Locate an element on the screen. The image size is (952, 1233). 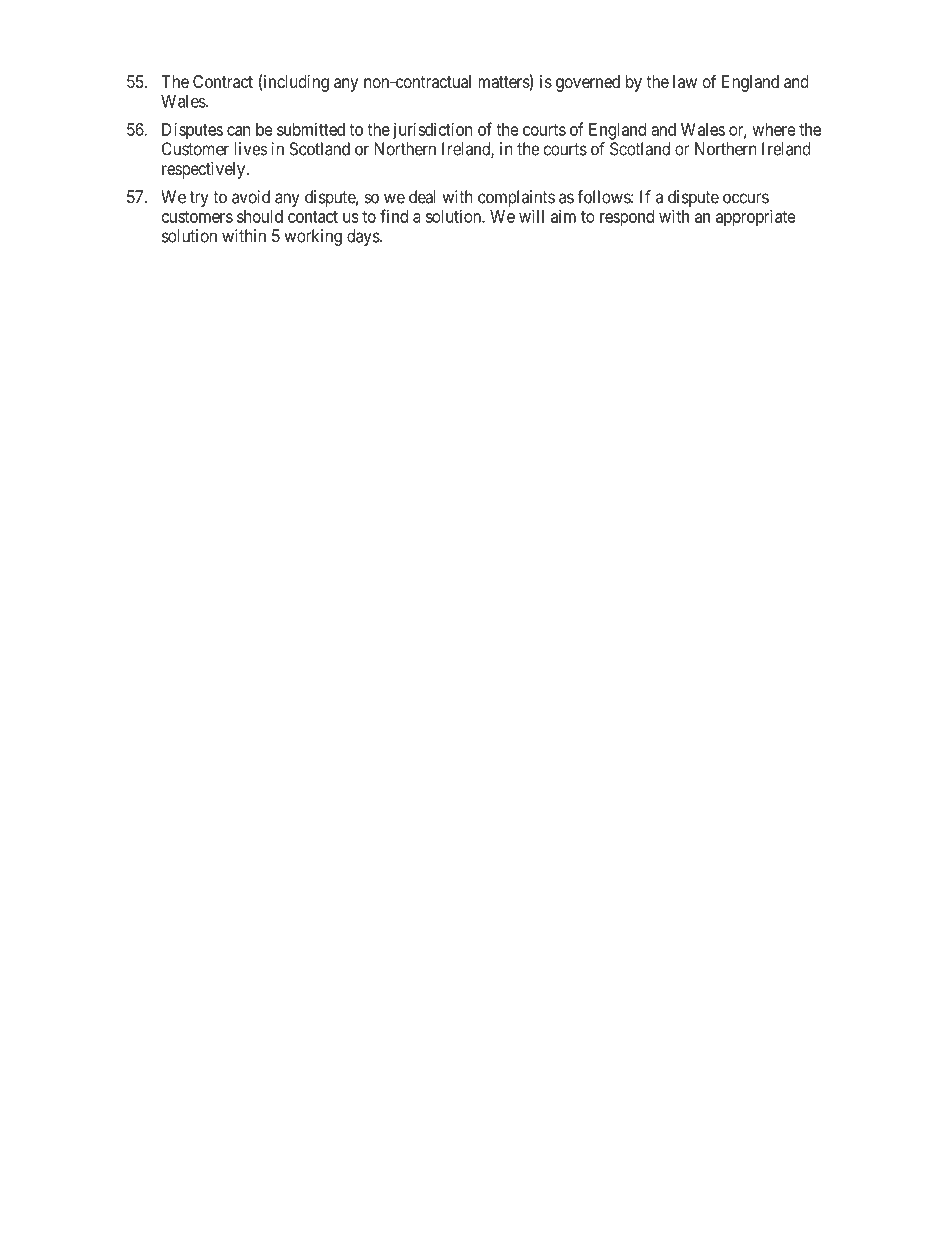
appropriate is located at coordinates (756, 218).
